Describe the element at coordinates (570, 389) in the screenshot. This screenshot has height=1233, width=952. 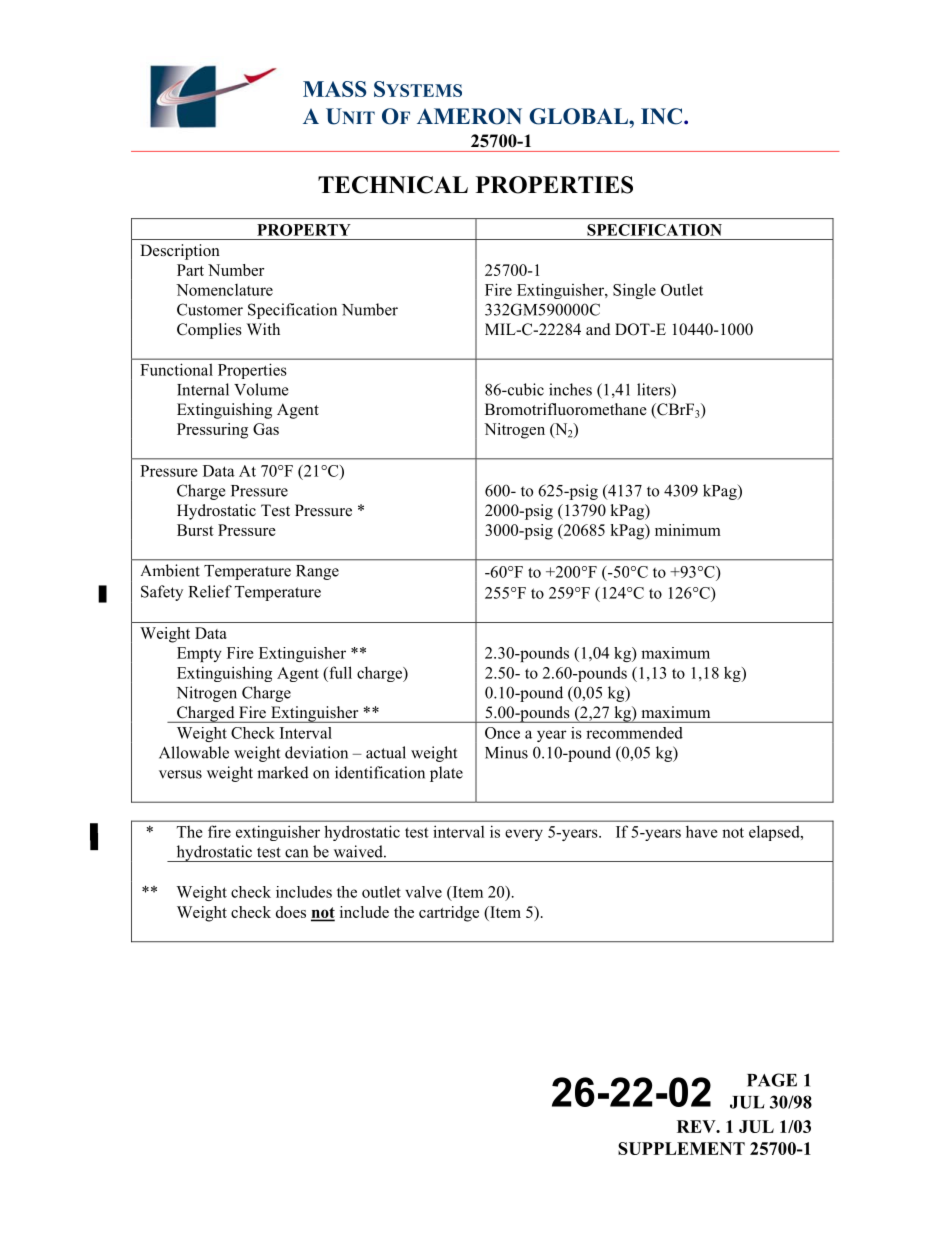
I see `inches` at that location.
